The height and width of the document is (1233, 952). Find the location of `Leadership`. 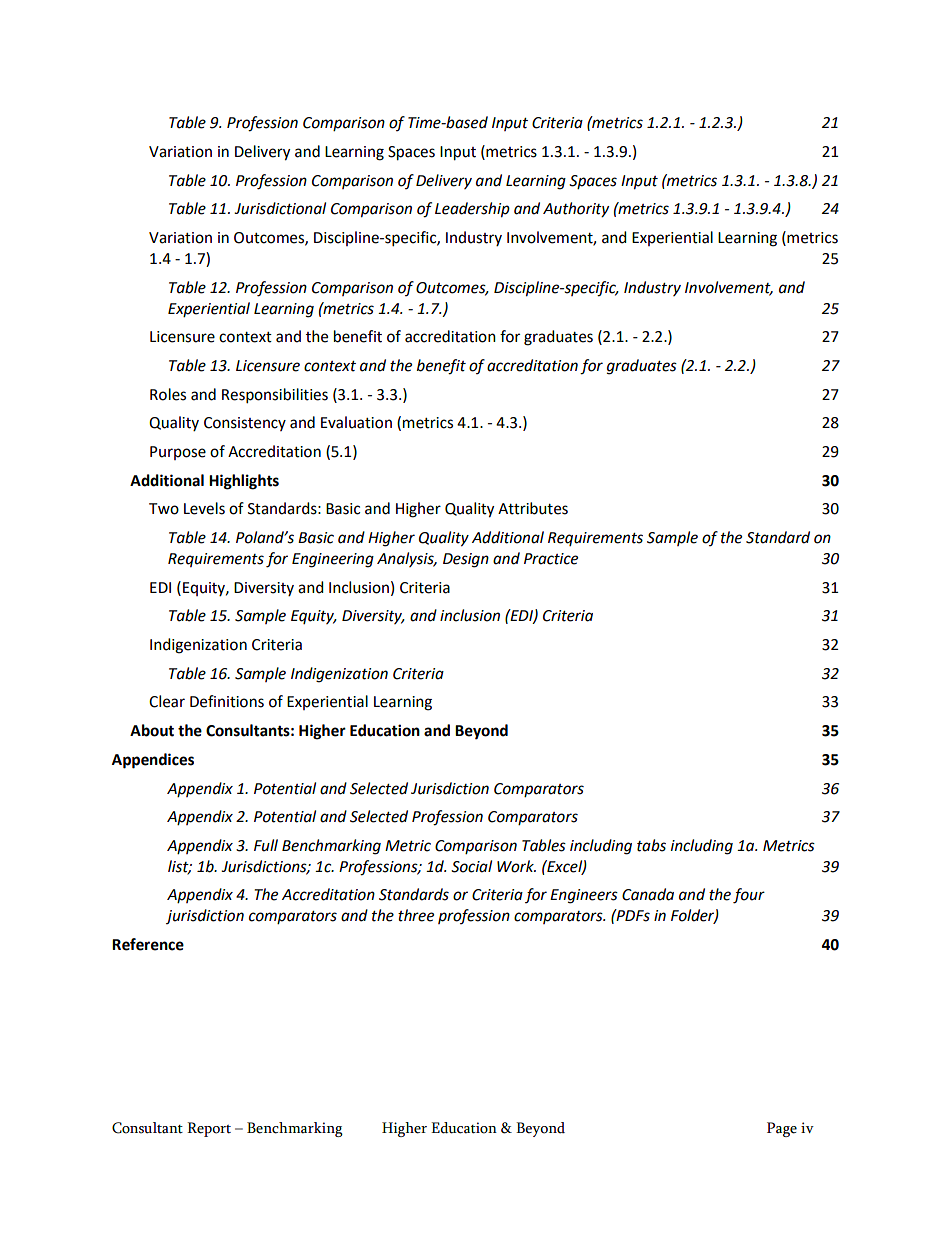

Leadership is located at coordinates (472, 210).
